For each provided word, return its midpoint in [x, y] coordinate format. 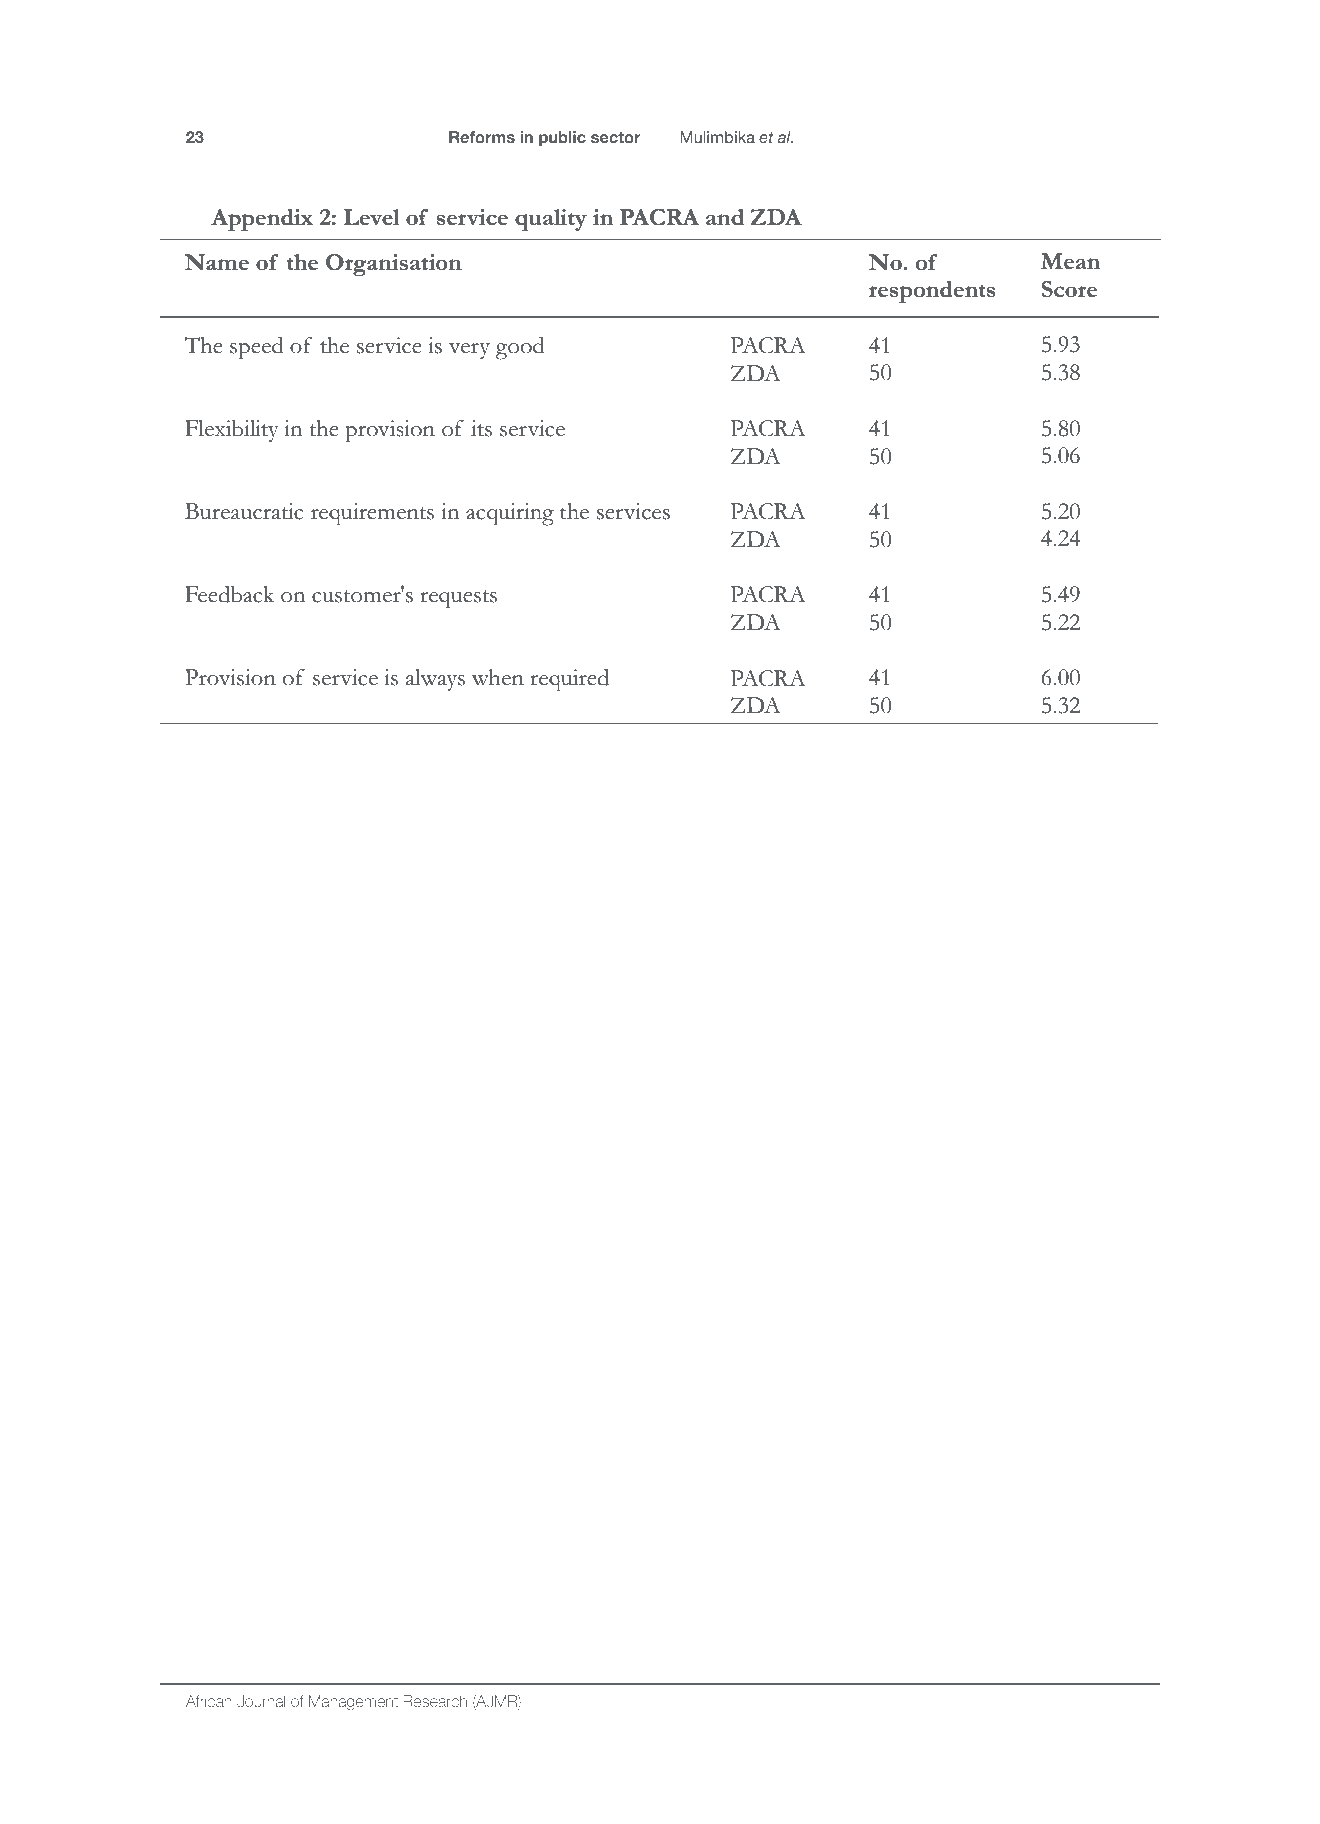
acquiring [510, 514]
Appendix [262, 220]
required [569, 680]
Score [1069, 289]
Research [435, 1701]
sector [616, 137]
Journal [261, 1701]
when [498, 677]
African [209, 1701]
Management [353, 1702]
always [435, 680]
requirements [372, 514]
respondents [932, 292]
